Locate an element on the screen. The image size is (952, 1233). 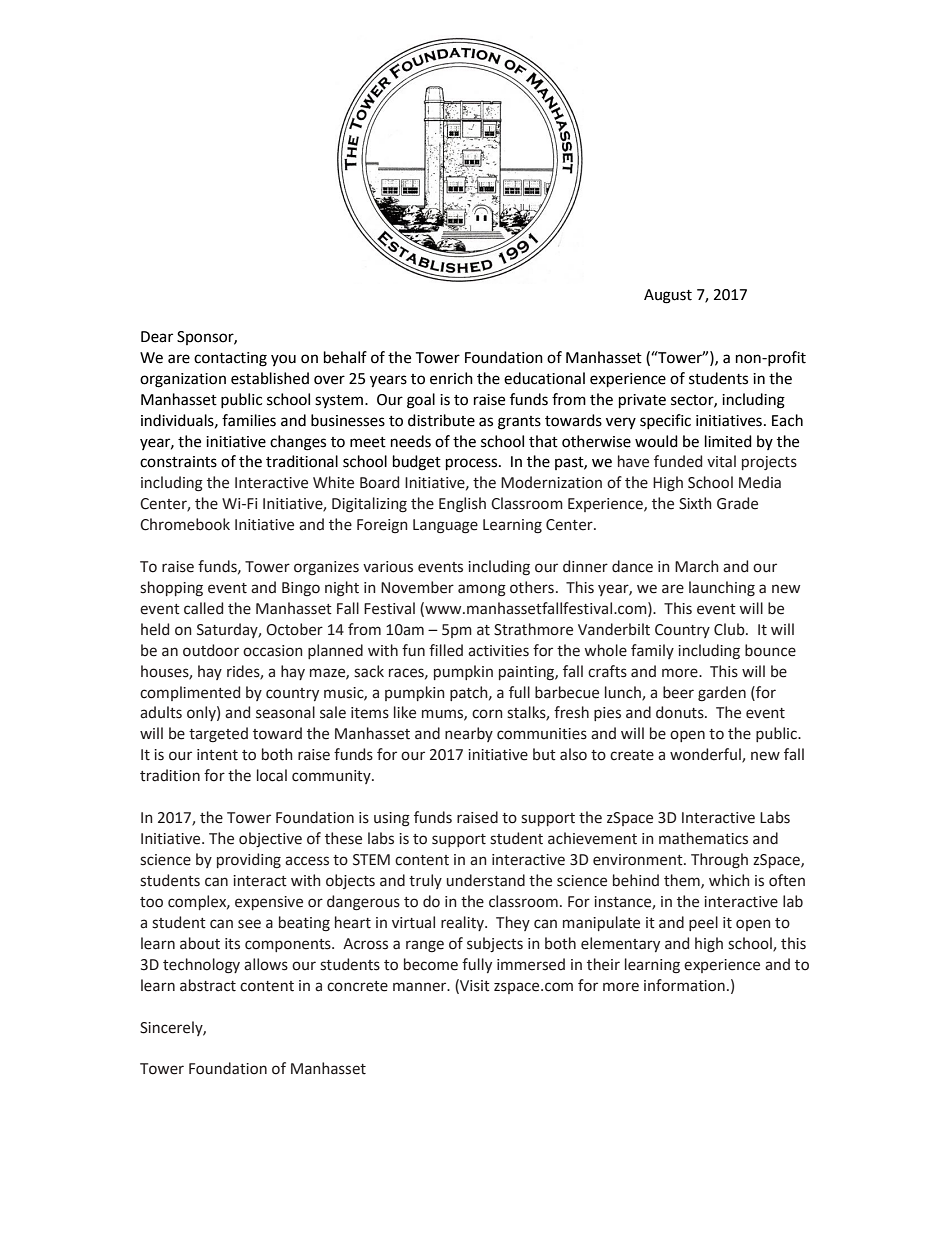
intent is located at coordinates (217, 755).
